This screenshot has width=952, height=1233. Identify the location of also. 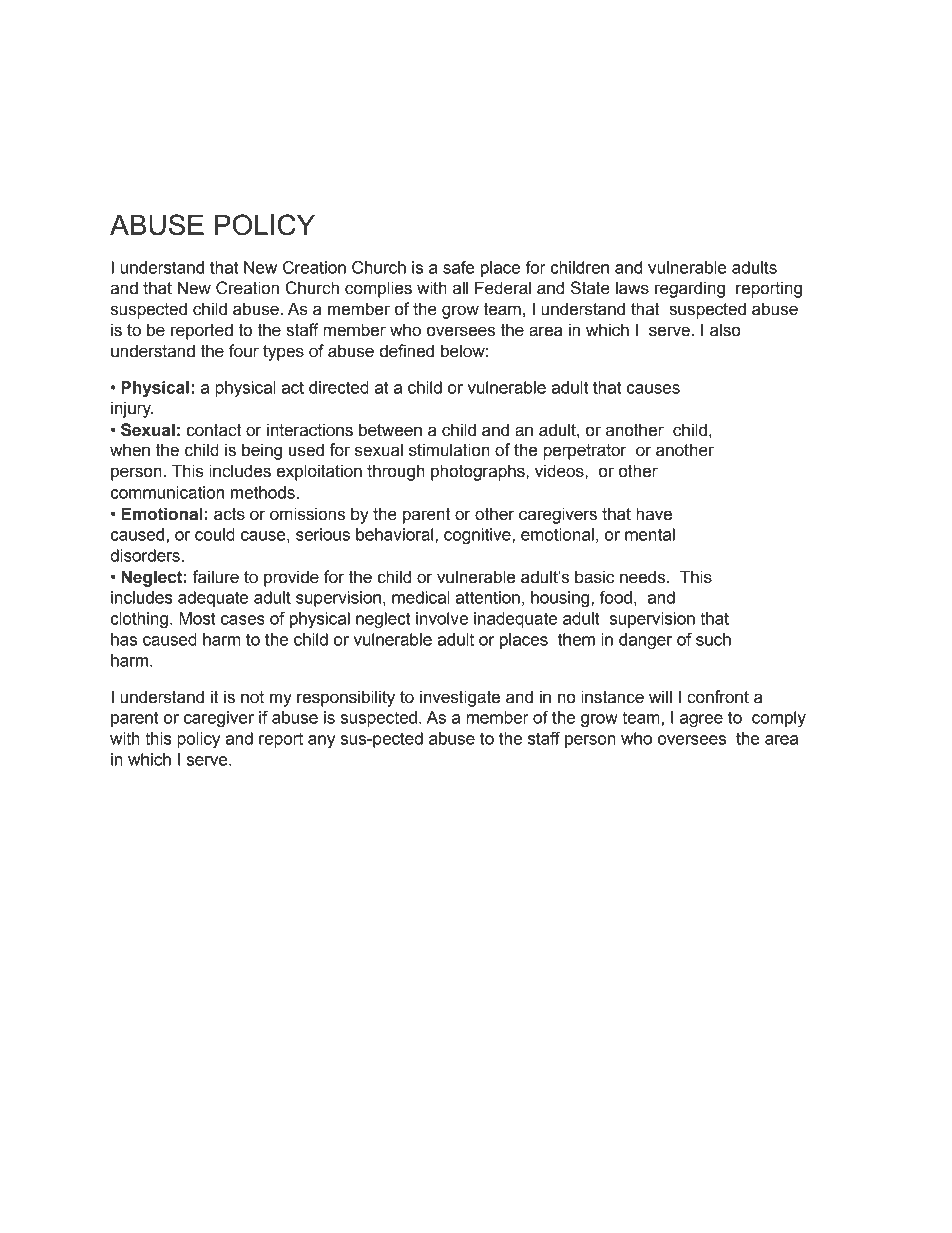
(725, 330).
